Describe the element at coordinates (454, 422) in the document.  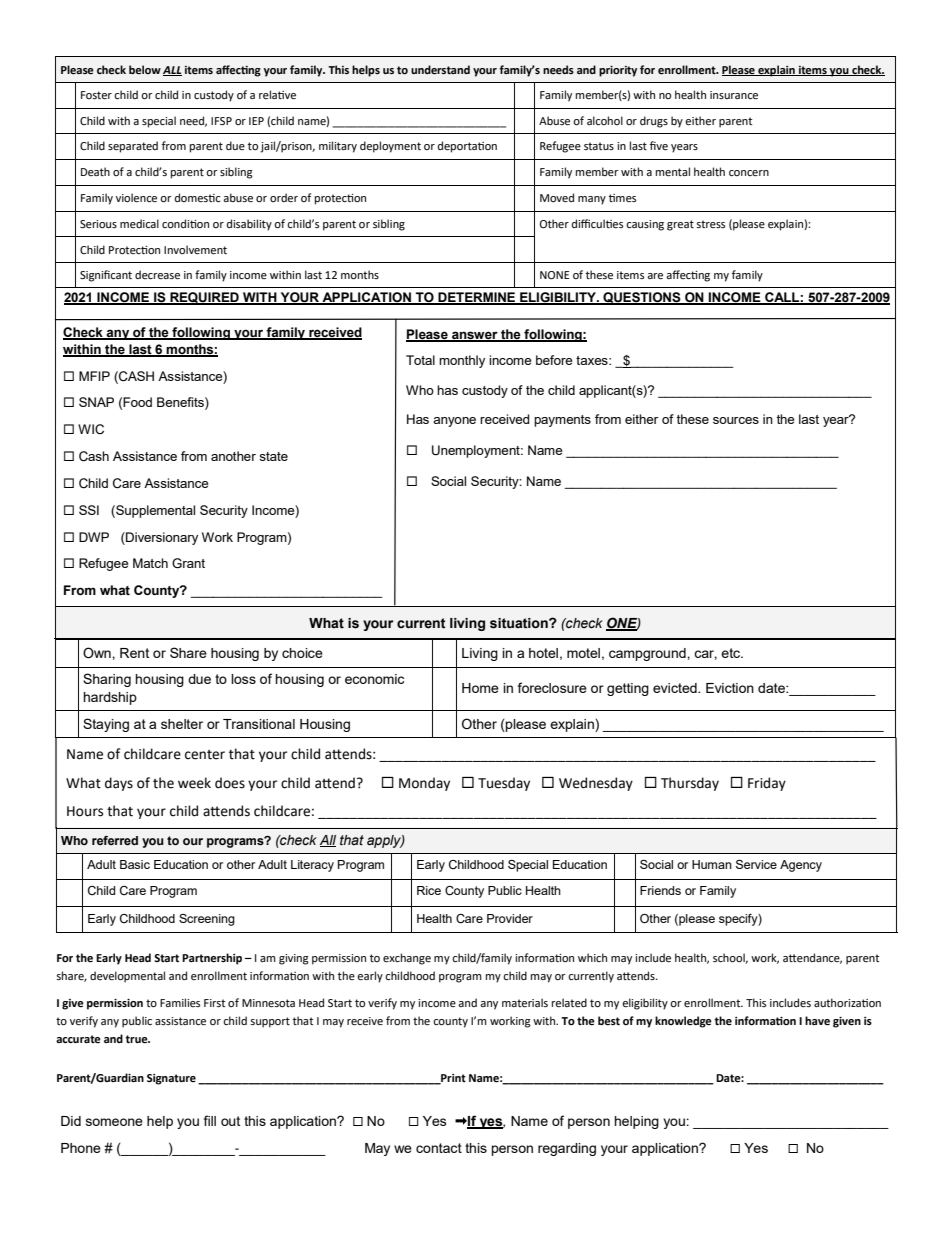
I see `anyone` at that location.
